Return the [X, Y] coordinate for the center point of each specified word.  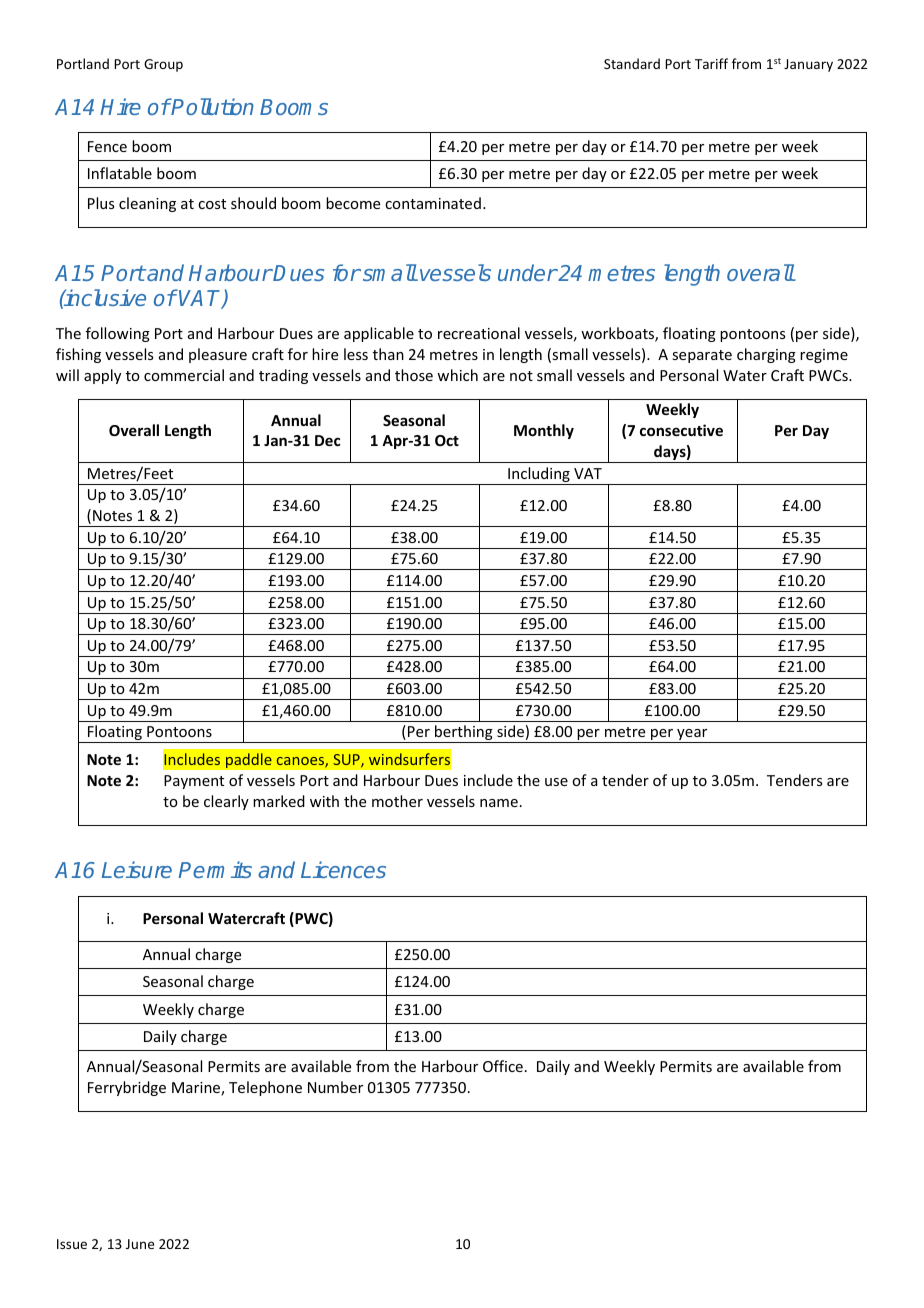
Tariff [711, 63]
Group [163, 65]
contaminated [433, 203]
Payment [194, 782]
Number [335, 1087]
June [140, 1244]
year [692, 736]
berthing [464, 734]
